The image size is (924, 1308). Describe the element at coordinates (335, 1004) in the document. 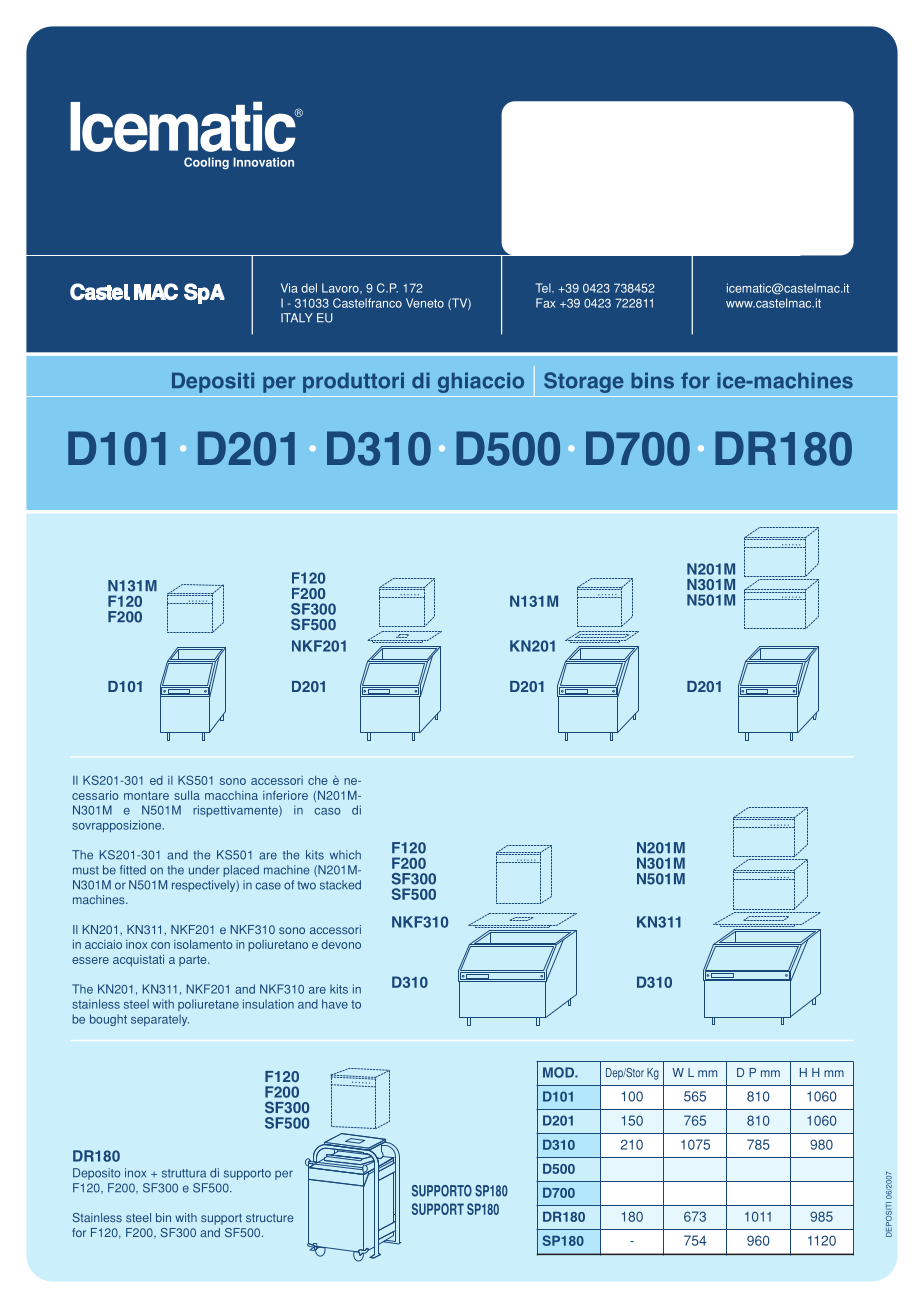

I see `have` at that location.
